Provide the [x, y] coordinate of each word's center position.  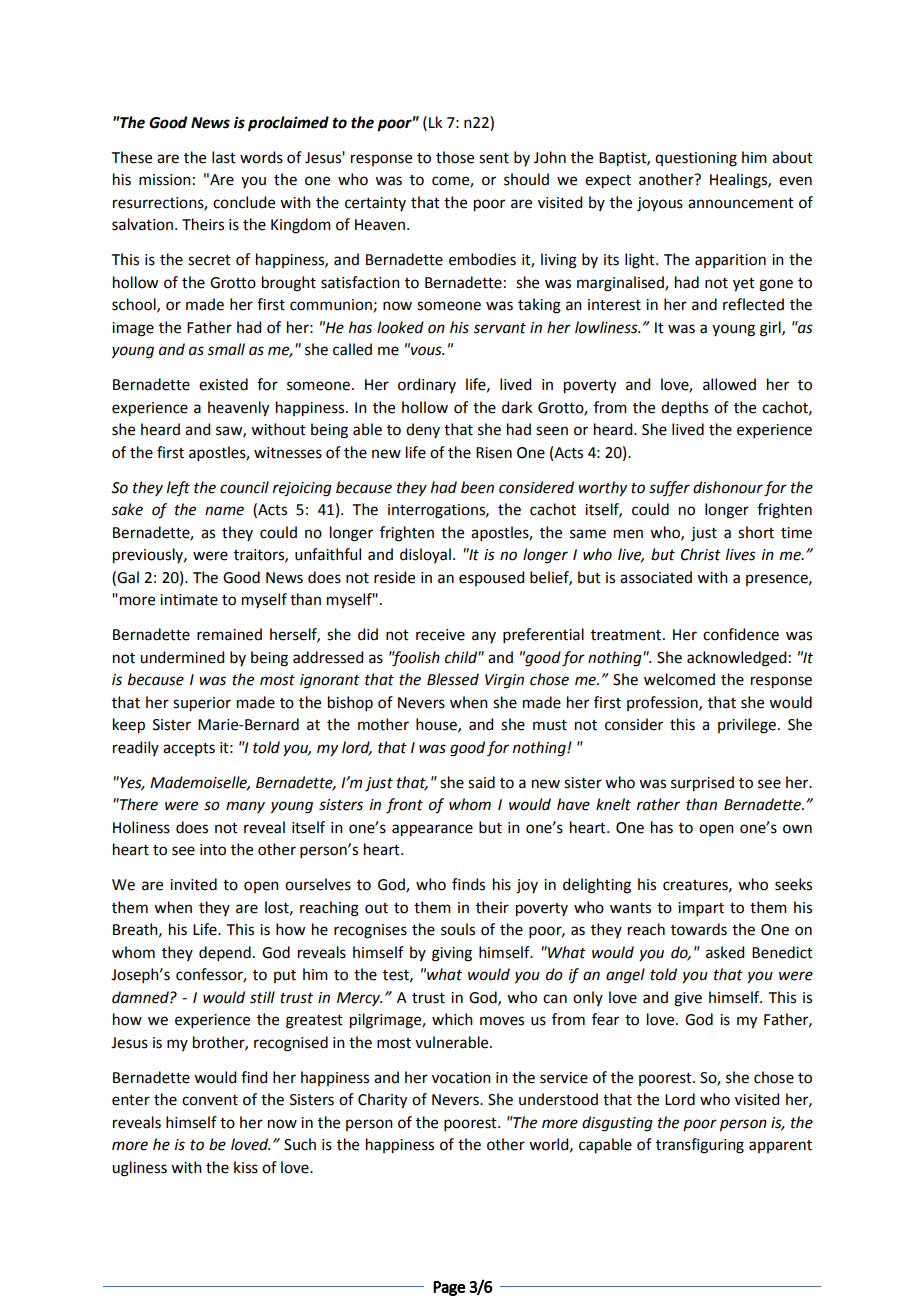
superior [202, 704]
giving [452, 954]
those [455, 157]
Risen [494, 453]
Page [449, 1288]
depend [225, 953]
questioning [696, 159]
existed [223, 384]
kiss [246, 1167]
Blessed [453, 679]
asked [725, 952]
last [224, 157]
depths [684, 408]
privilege [747, 726]
